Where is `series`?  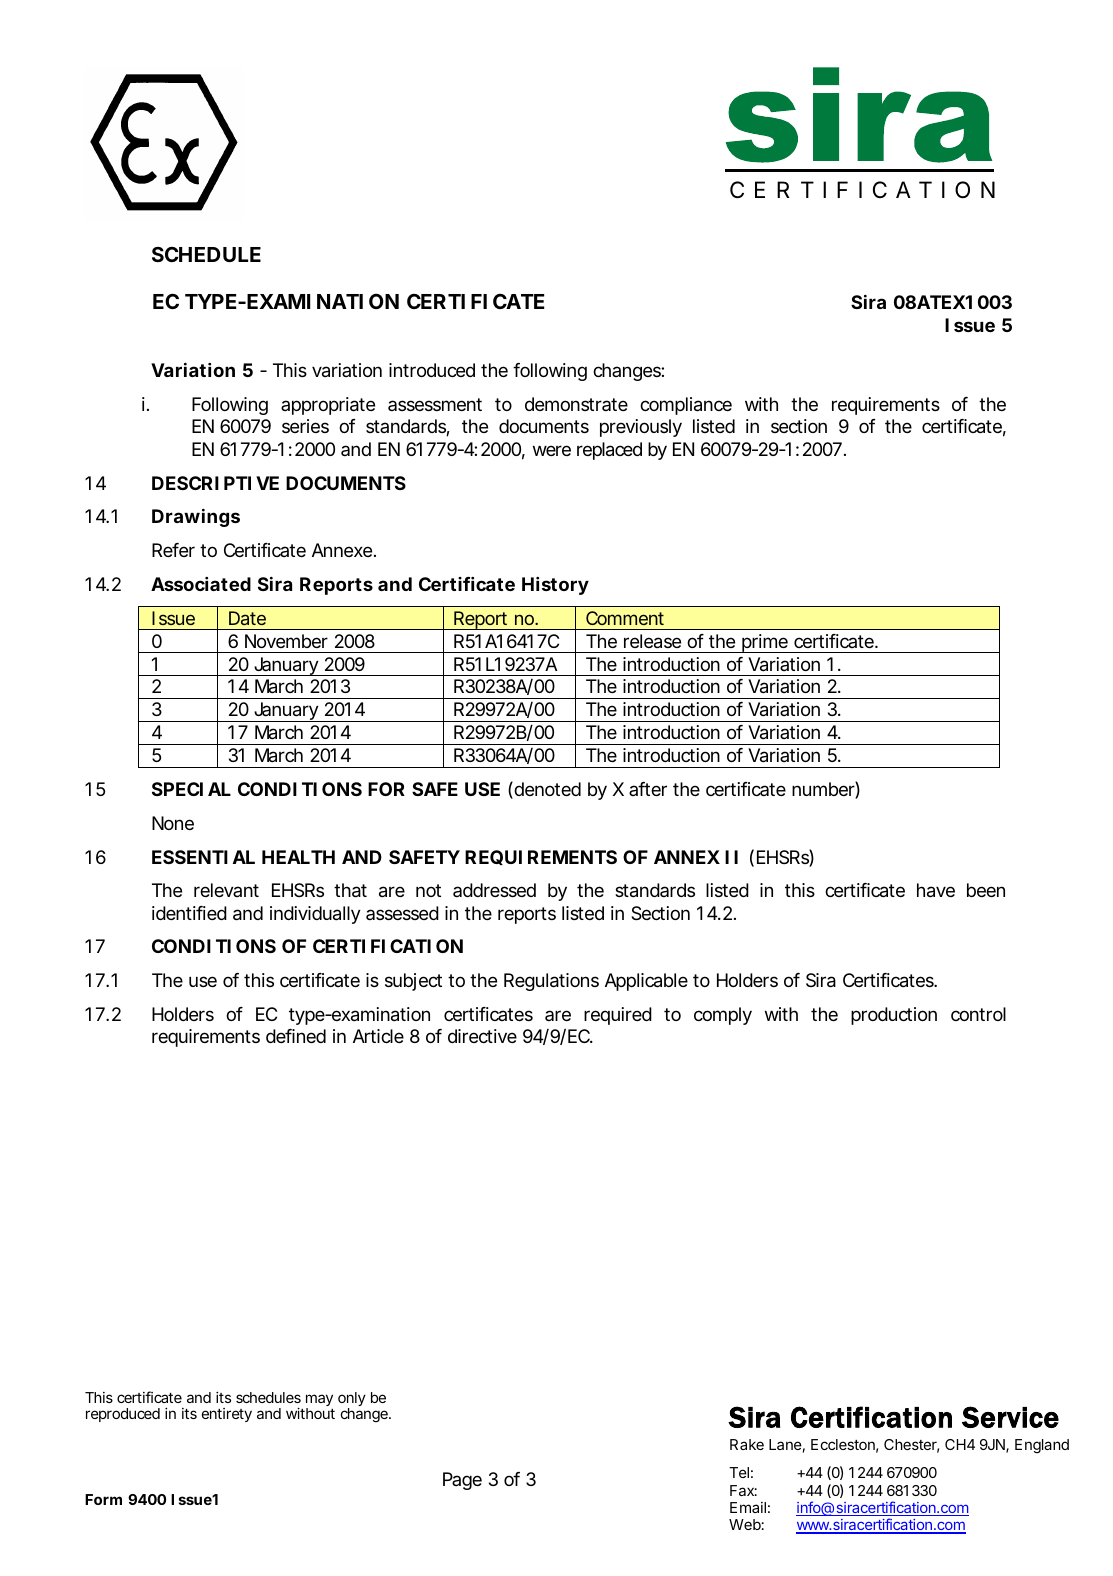 series is located at coordinates (305, 426).
